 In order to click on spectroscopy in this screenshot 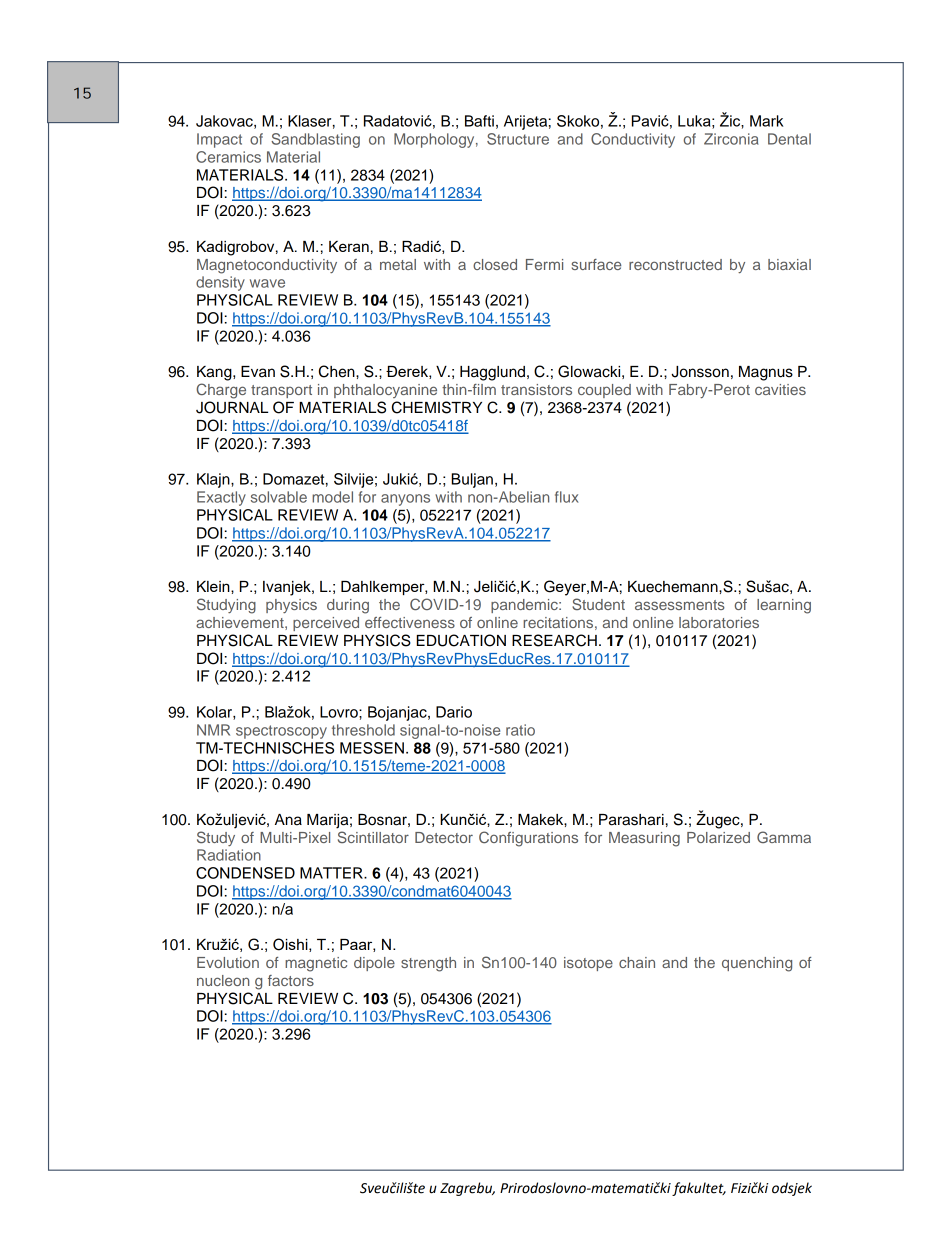, I will do `click(281, 732)`.
